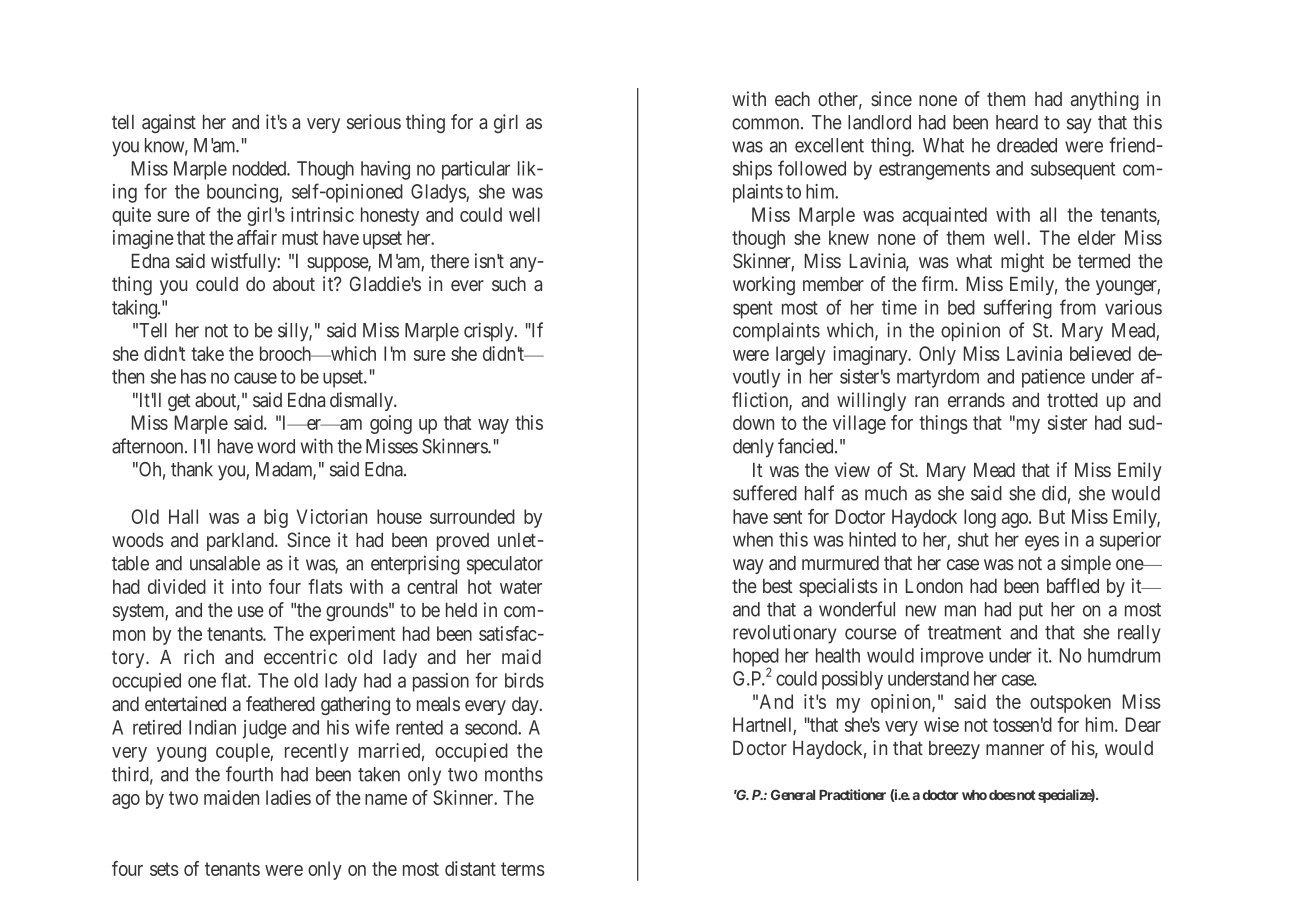 This image has width=1307, height=924. What do you see at coordinates (1002, 795) in the image?
I see `does` at bounding box center [1002, 795].
